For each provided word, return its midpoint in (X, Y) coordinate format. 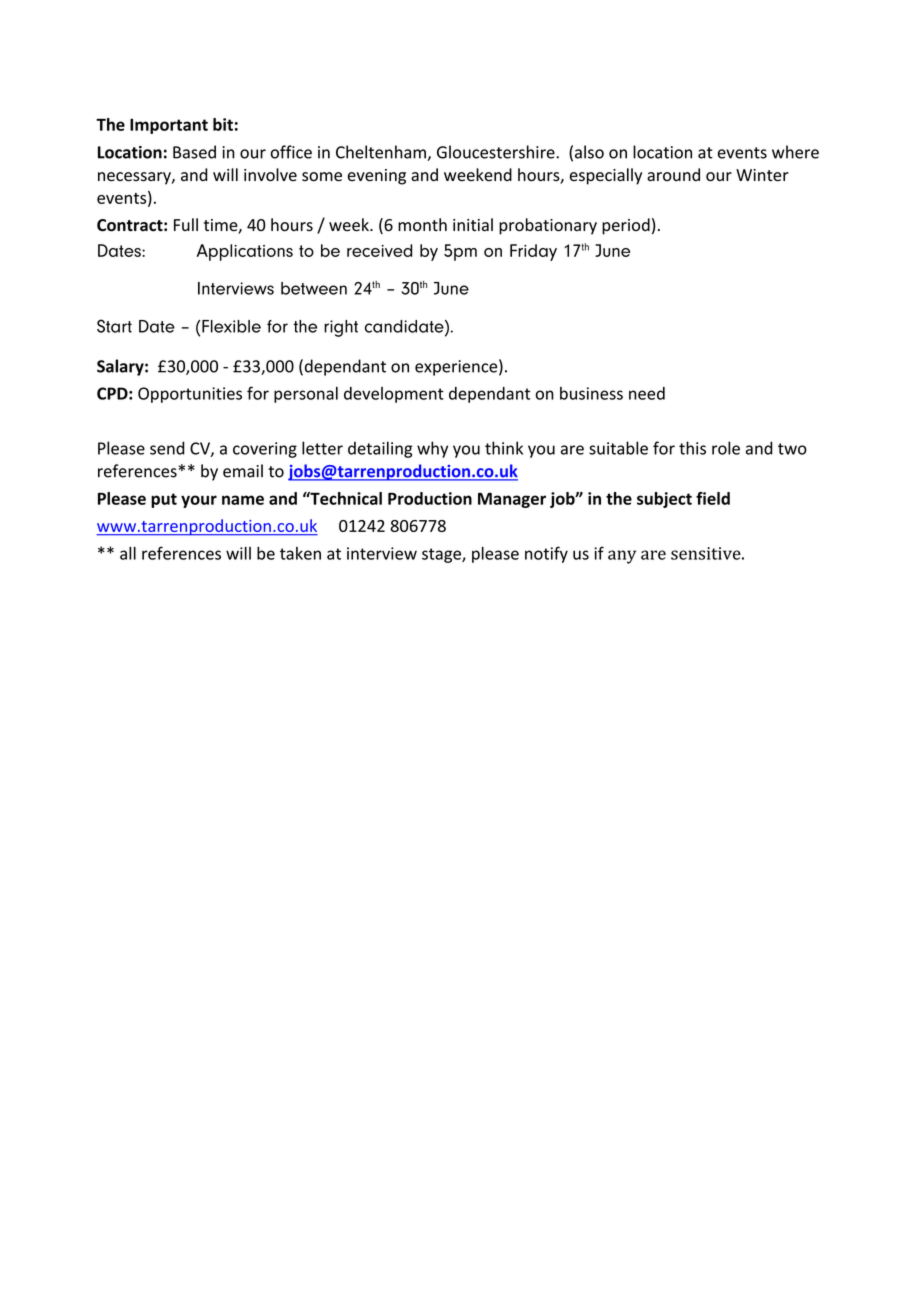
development (394, 395)
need (647, 393)
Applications (244, 252)
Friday (533, 252)
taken (300, 553)
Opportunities (190, 395)
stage (442, 555)
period (626, 226)
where (795, 152)
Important (169, 126)
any (622, 557)
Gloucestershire (497, 152)
